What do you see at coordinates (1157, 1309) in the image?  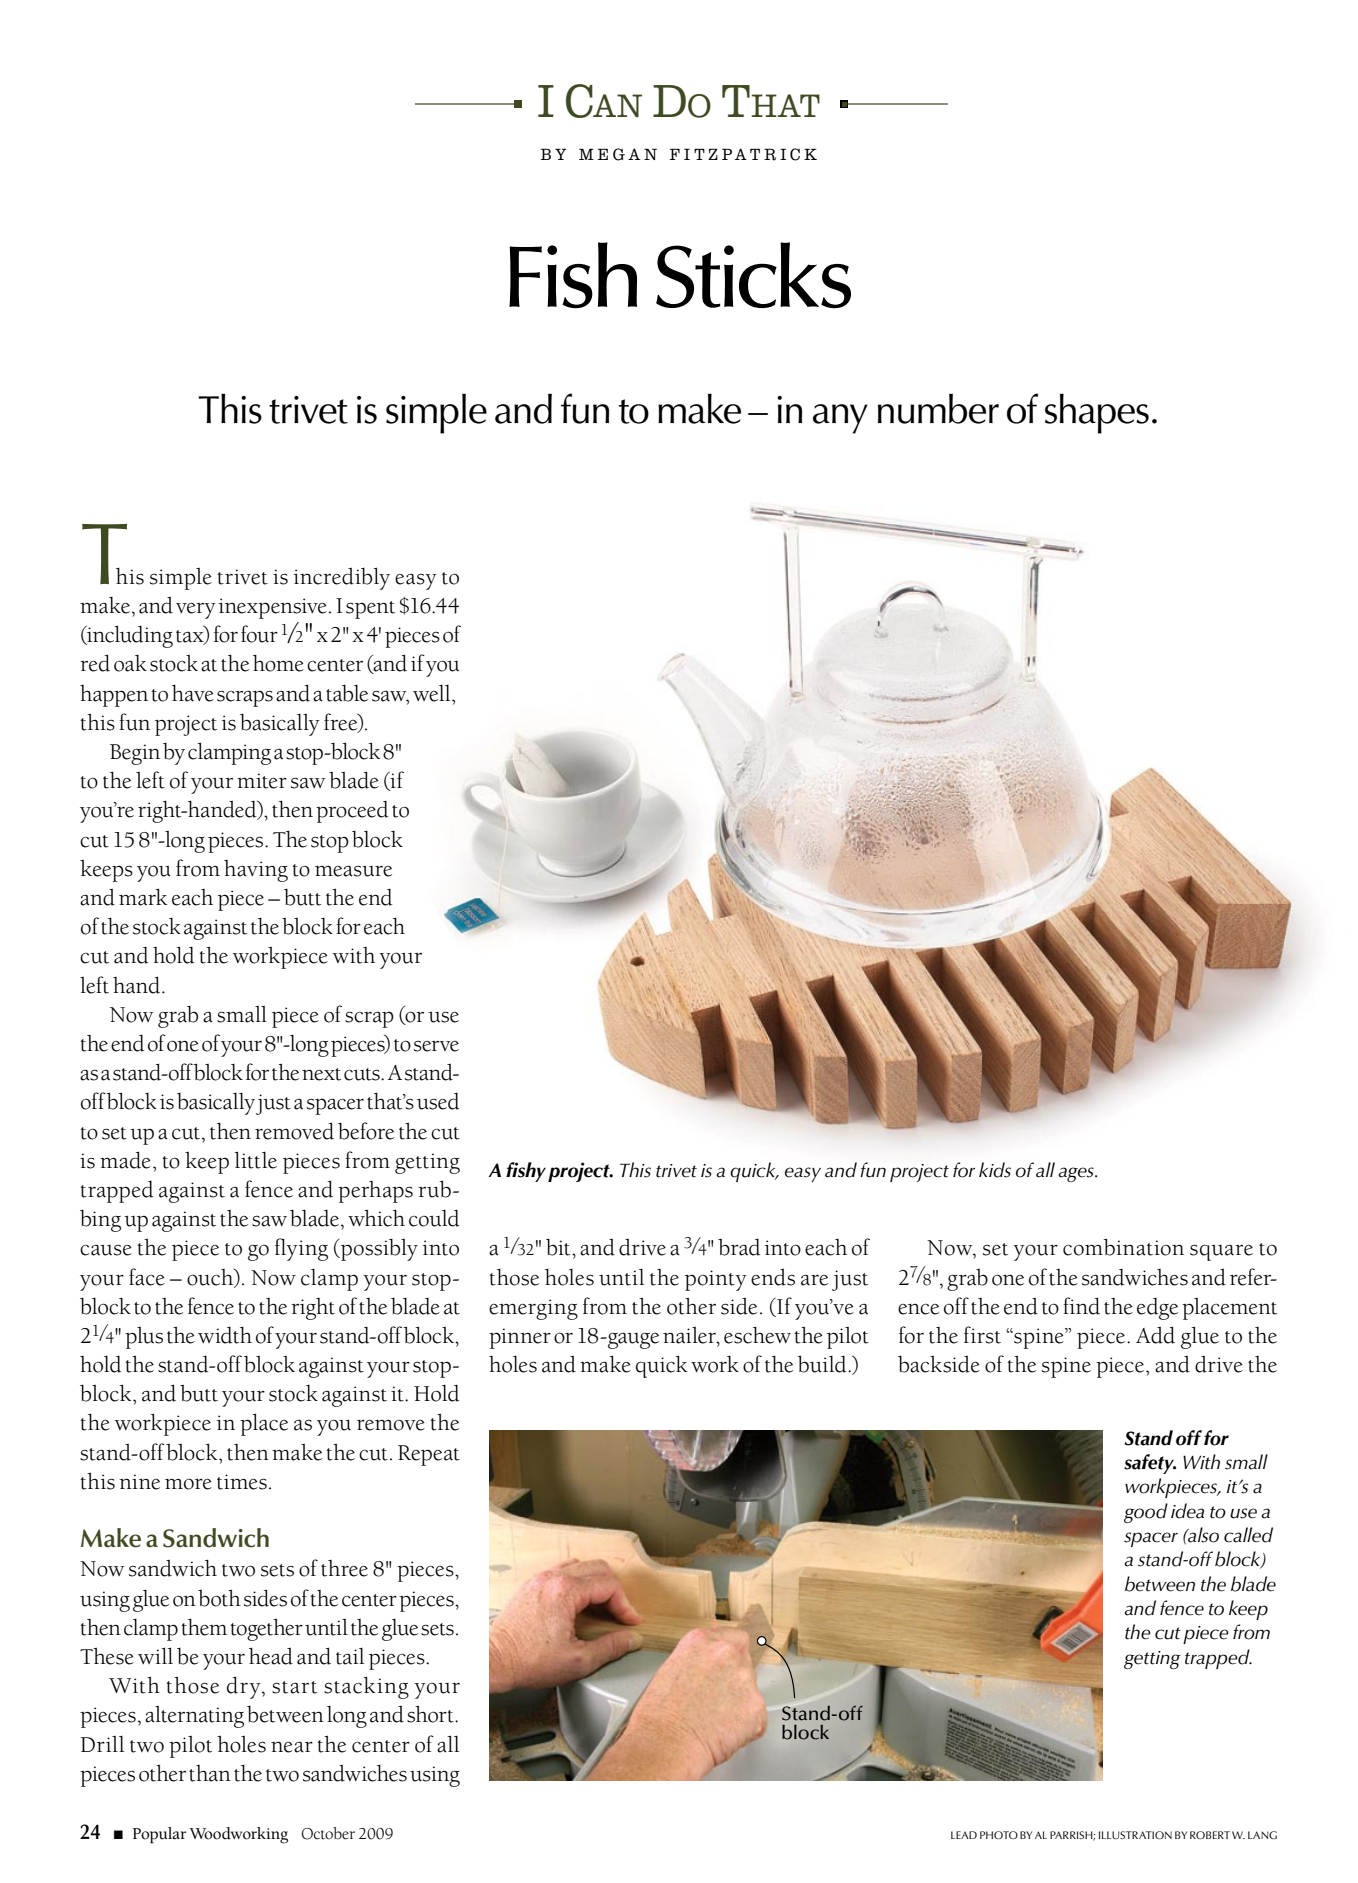 I see `edge` at bounding box center [1157, 1309].
